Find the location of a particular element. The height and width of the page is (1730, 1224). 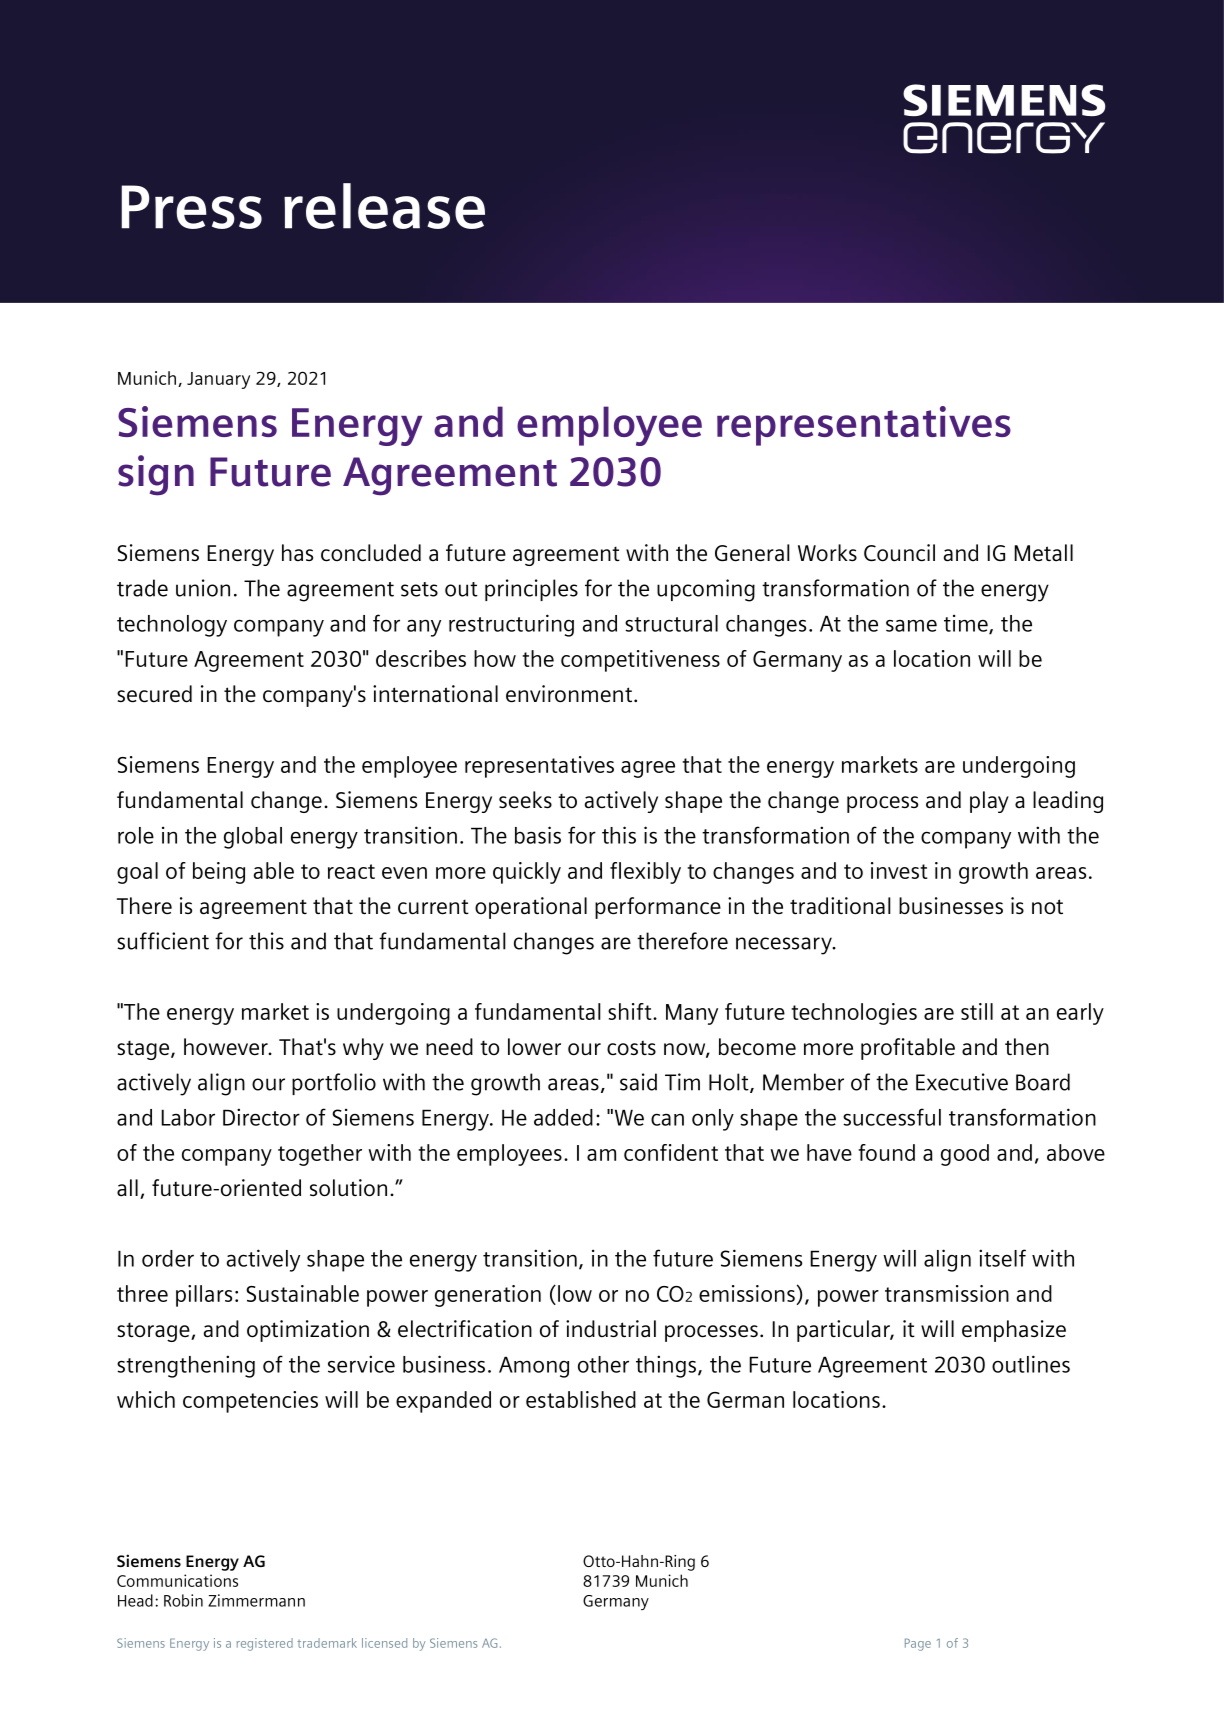

Council is located at coordinates (899, 553).
